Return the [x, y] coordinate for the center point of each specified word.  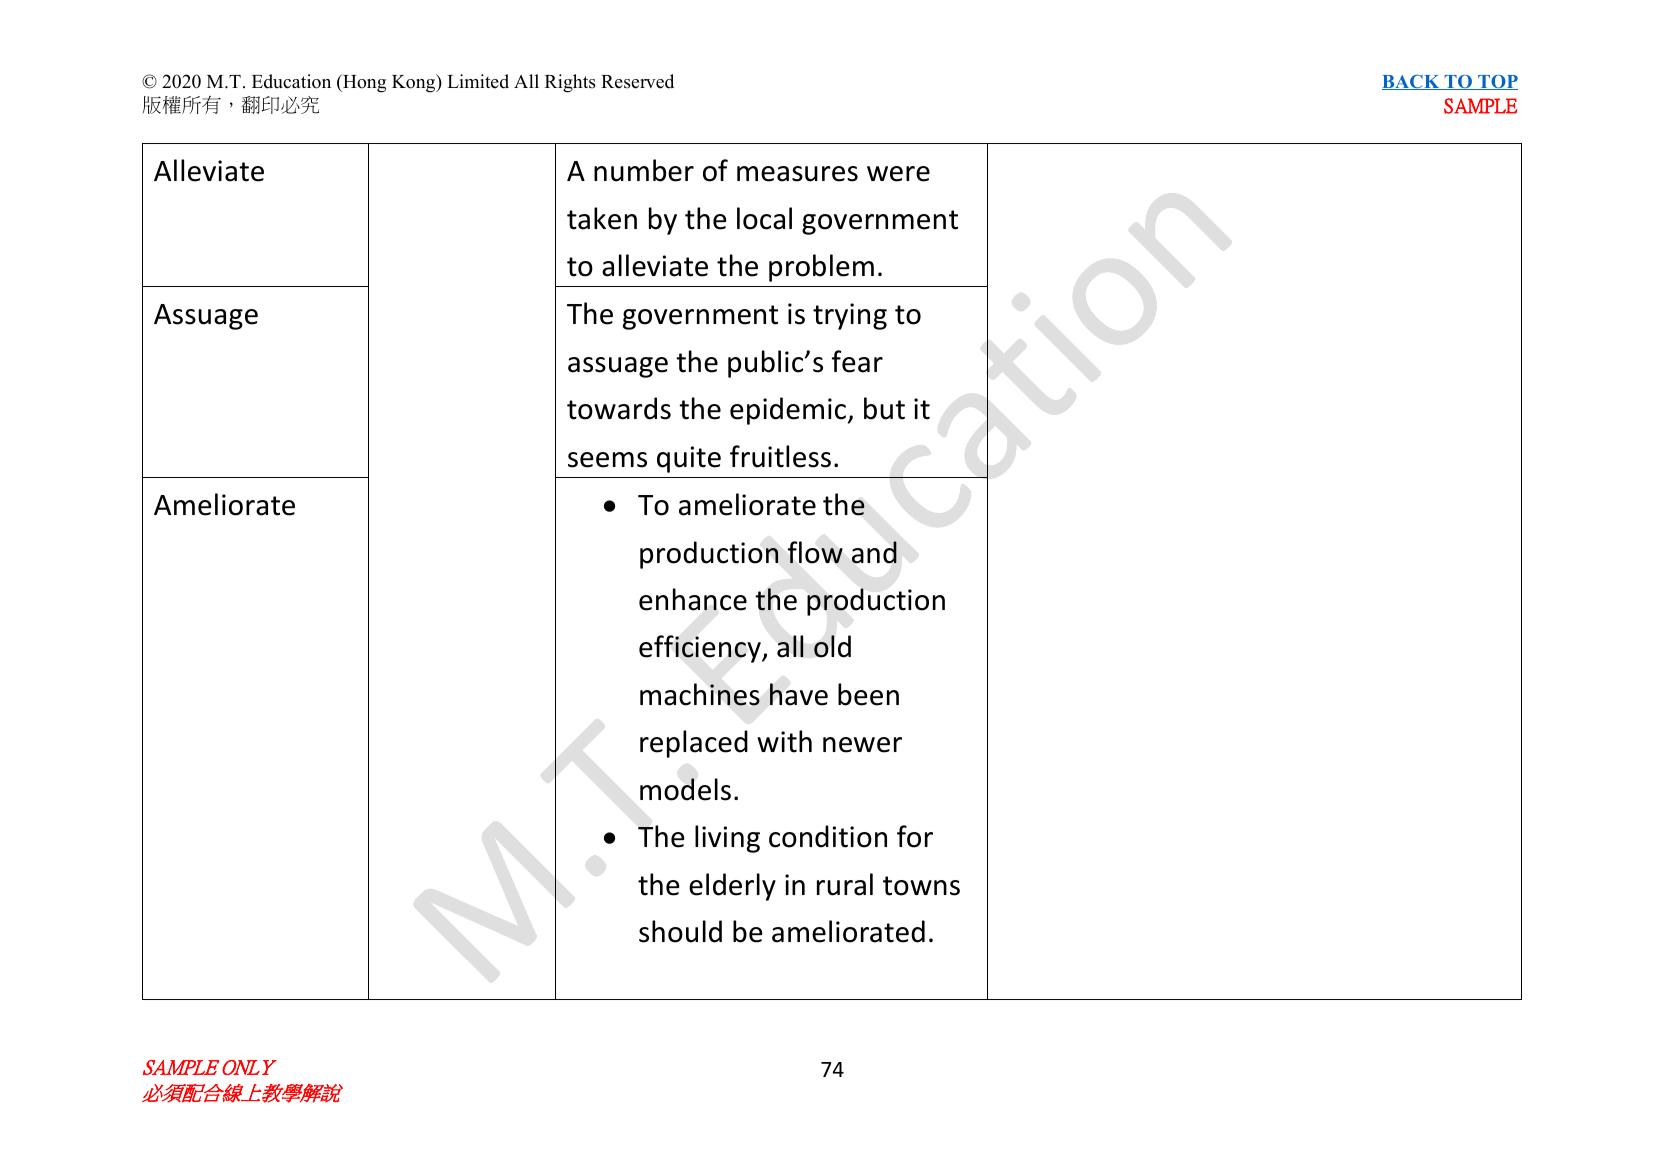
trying [850, 316]
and [874, 552]
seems [607, 460]
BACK [1412, 82]
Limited [478, 81]
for [915, 836]
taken [602, 218]
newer [862, 745]
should [680, 931]
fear [857, 361]
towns [921, 886]
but [884, 408]
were [898, 174]
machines [700, 694]
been [868, 694]
